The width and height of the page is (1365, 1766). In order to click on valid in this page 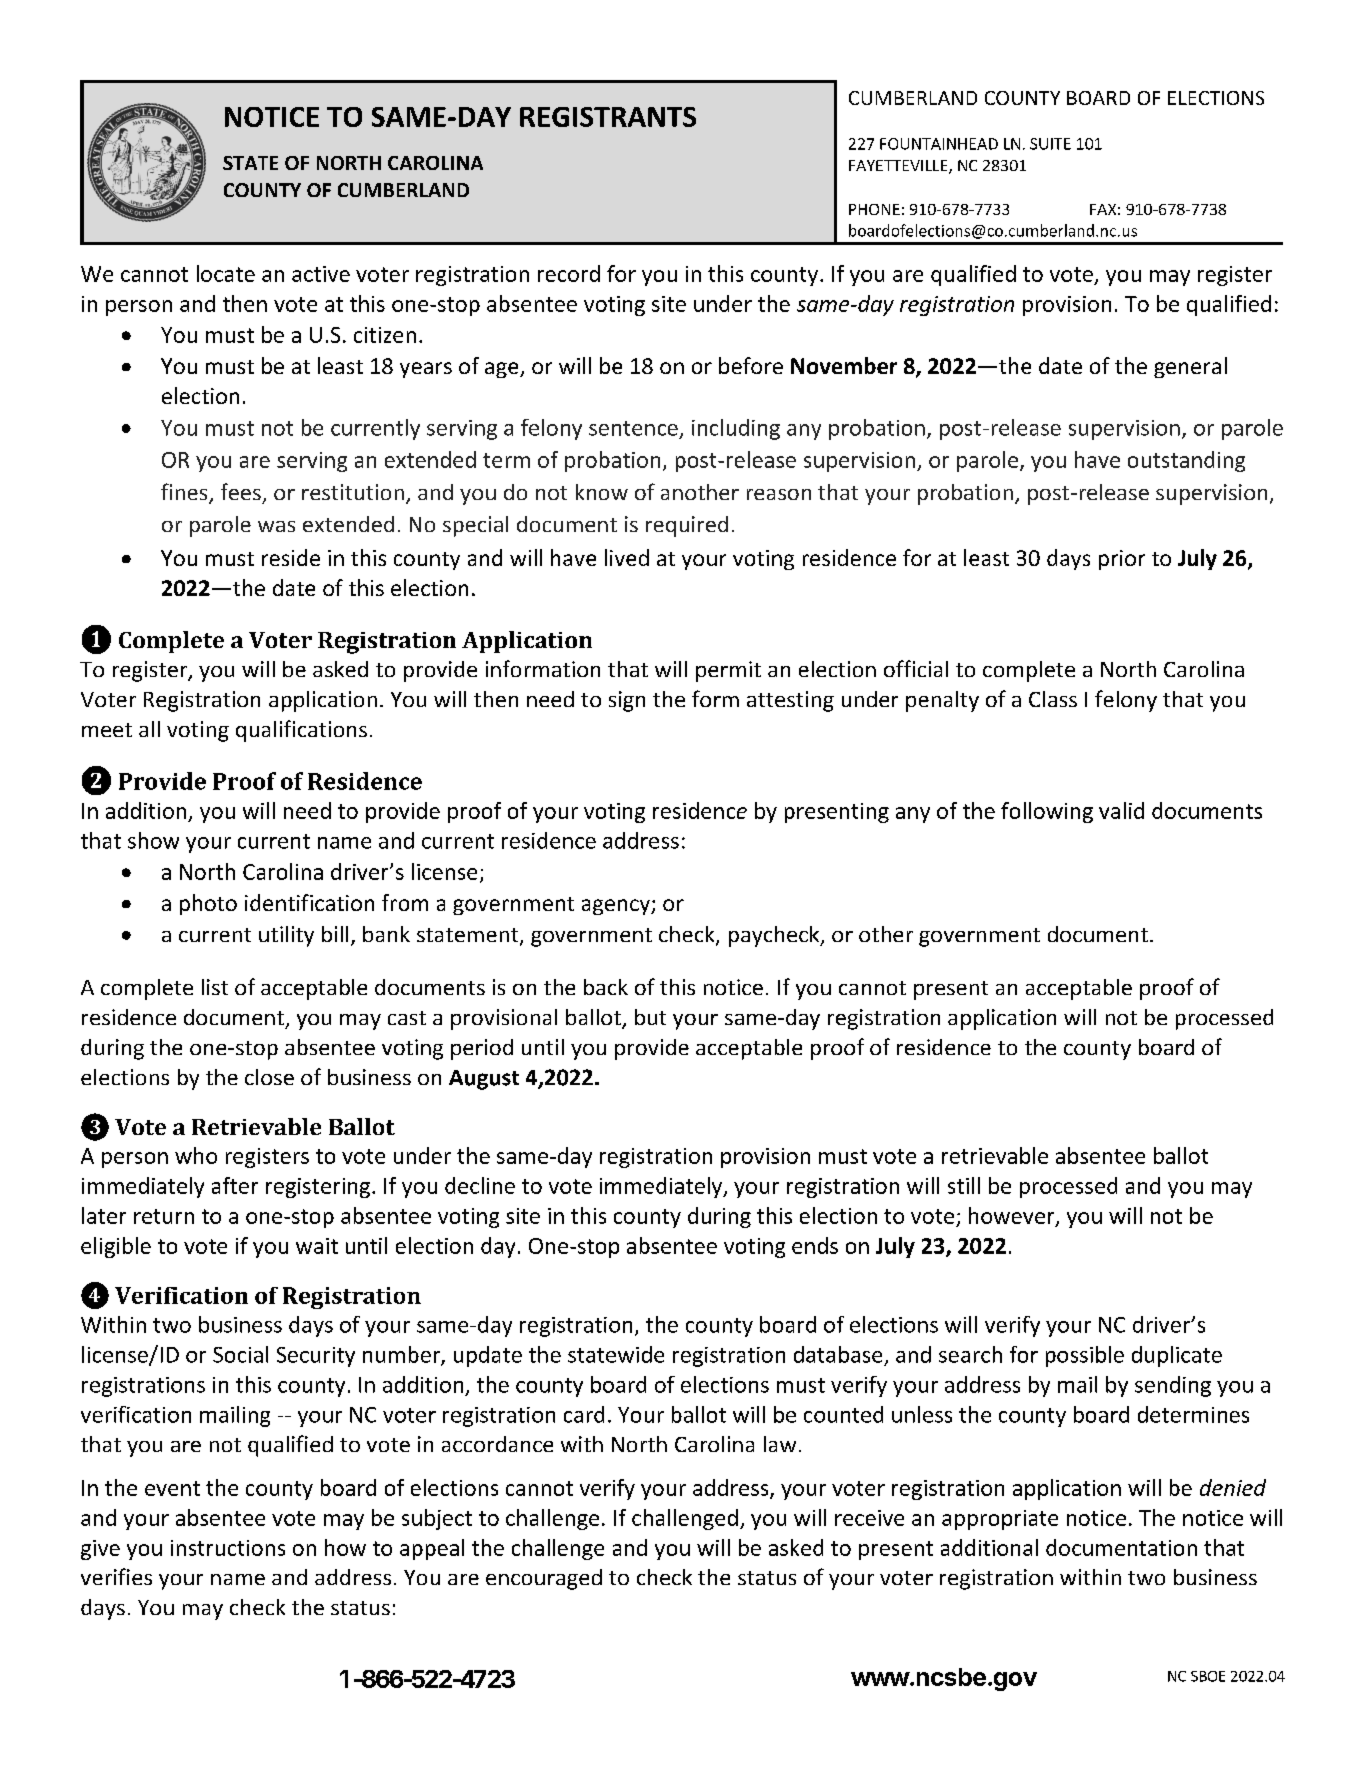, I will do `click(1121, 810)`.
